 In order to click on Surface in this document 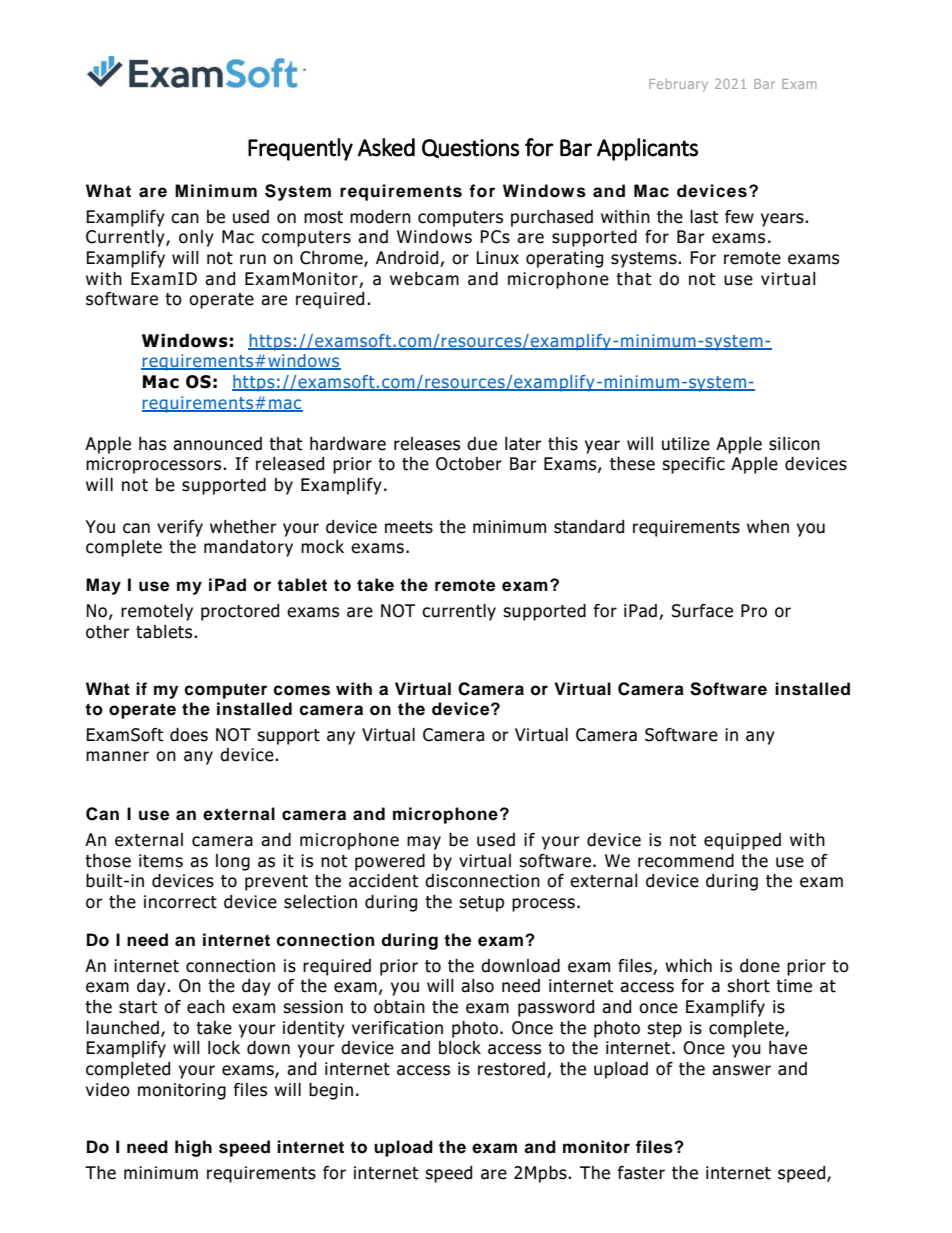, I will do `click(702, 611)`.
